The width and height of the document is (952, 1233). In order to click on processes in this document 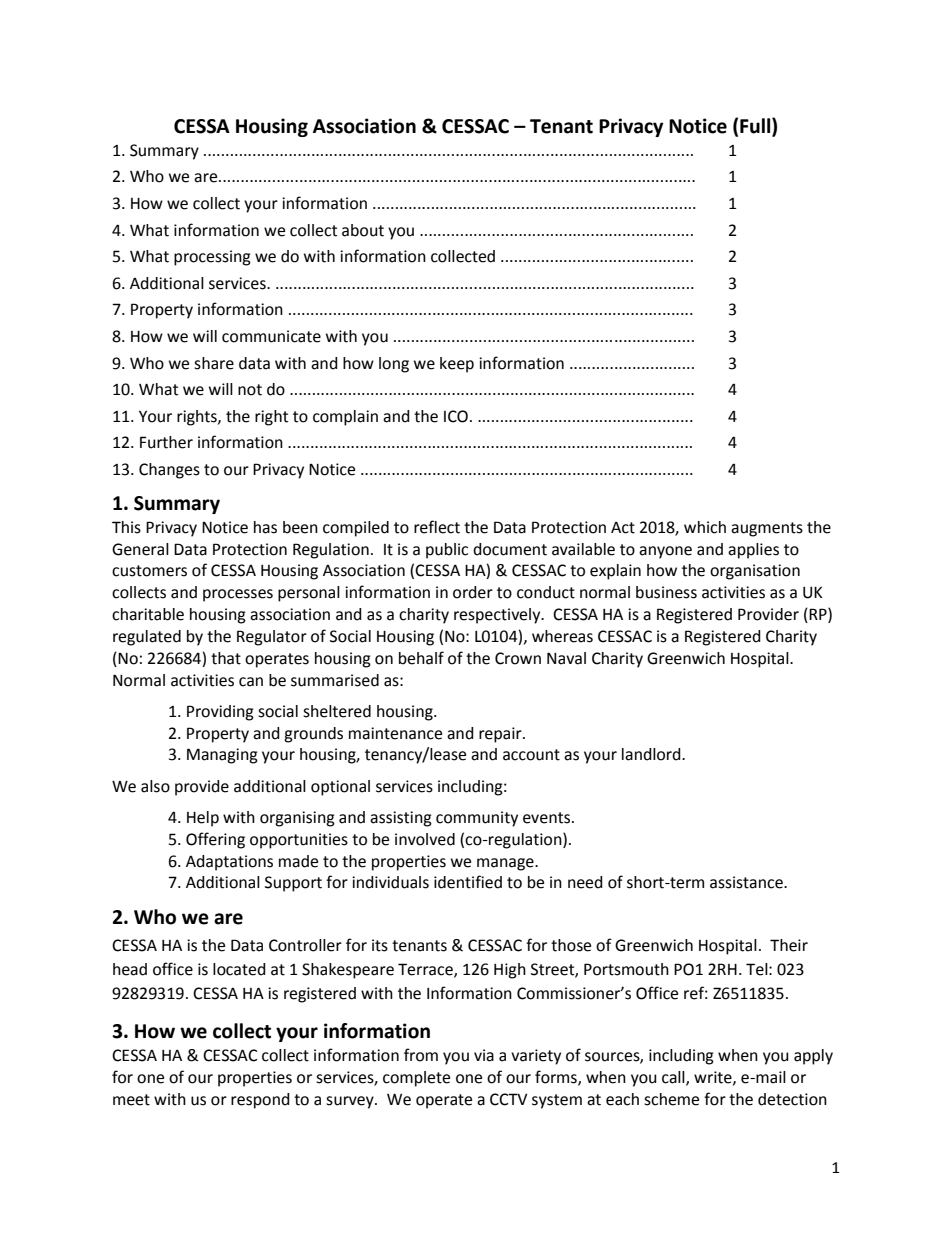, I will do `click(238, 595)`.
